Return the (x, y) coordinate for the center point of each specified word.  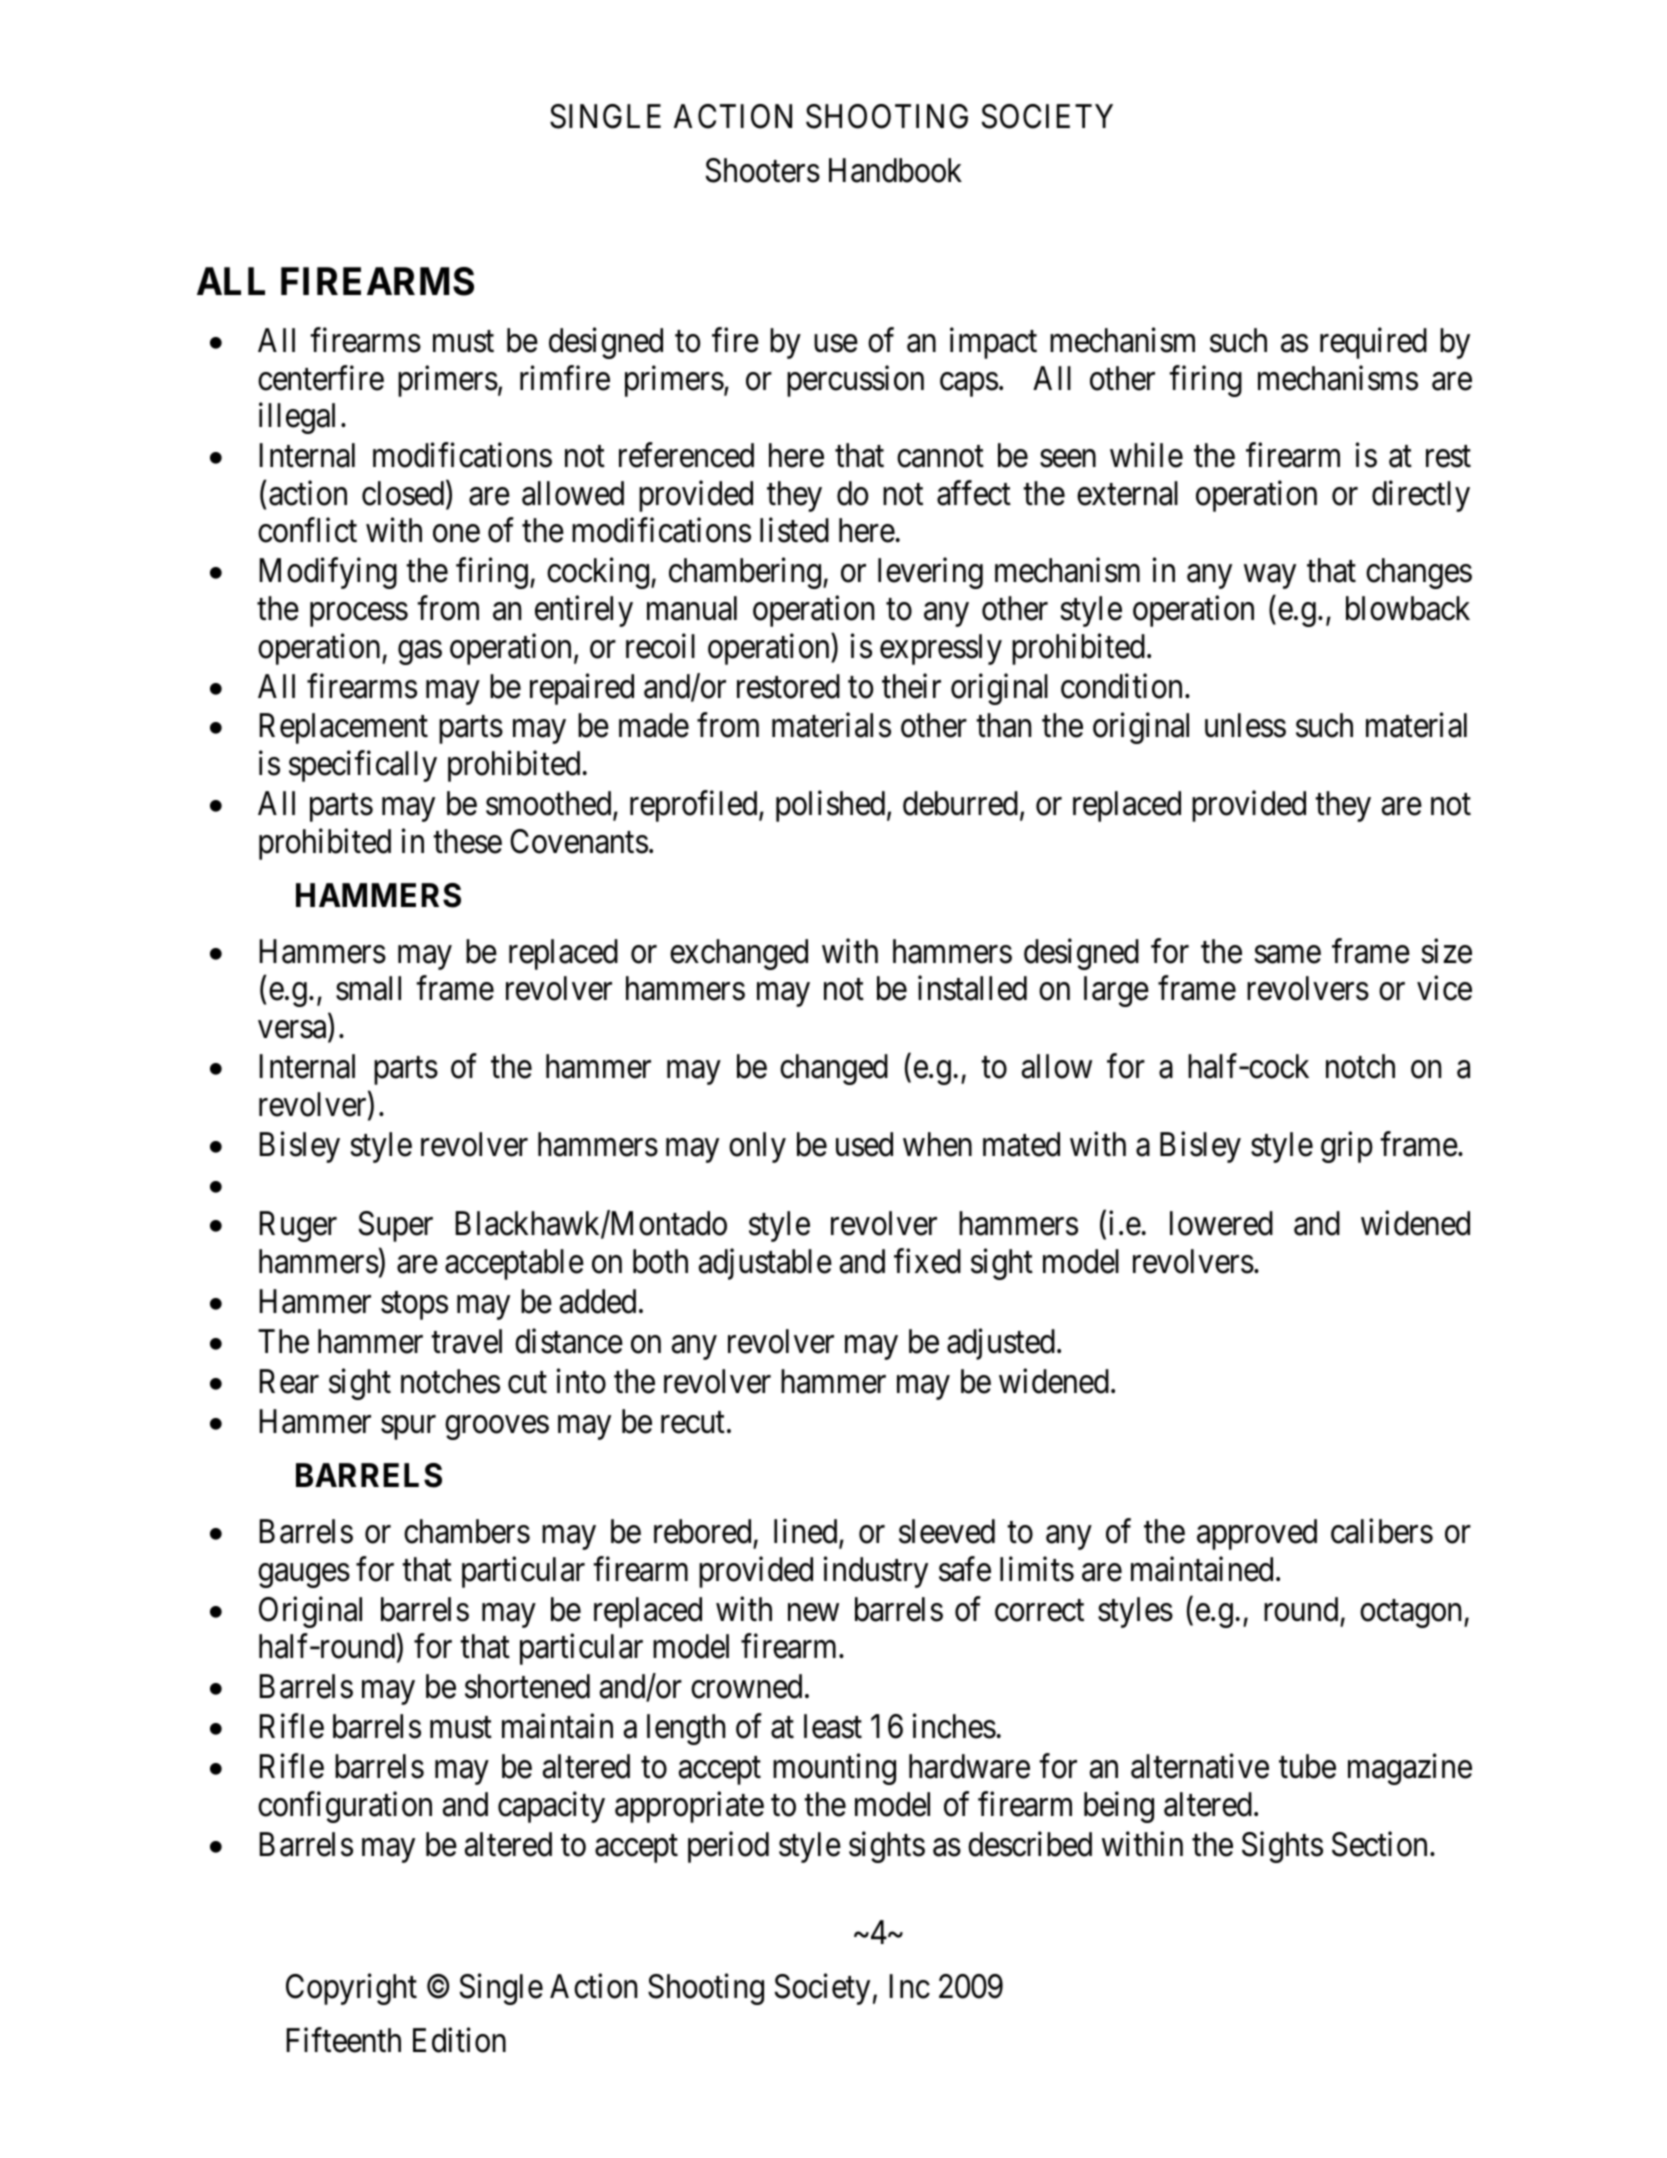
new (813, 1613)
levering (930, 573)
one (456, 534)
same (1288, 955)
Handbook (895, 170)
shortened (527, 1686)
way (1270, 577)
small (368, 988)
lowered (1221, 1223)
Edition (459, 2040)
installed (972, 988)
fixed (927, 1261)
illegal (297, 418)
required (1373, 343)
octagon (1412, 1614)
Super (396, 1226)
